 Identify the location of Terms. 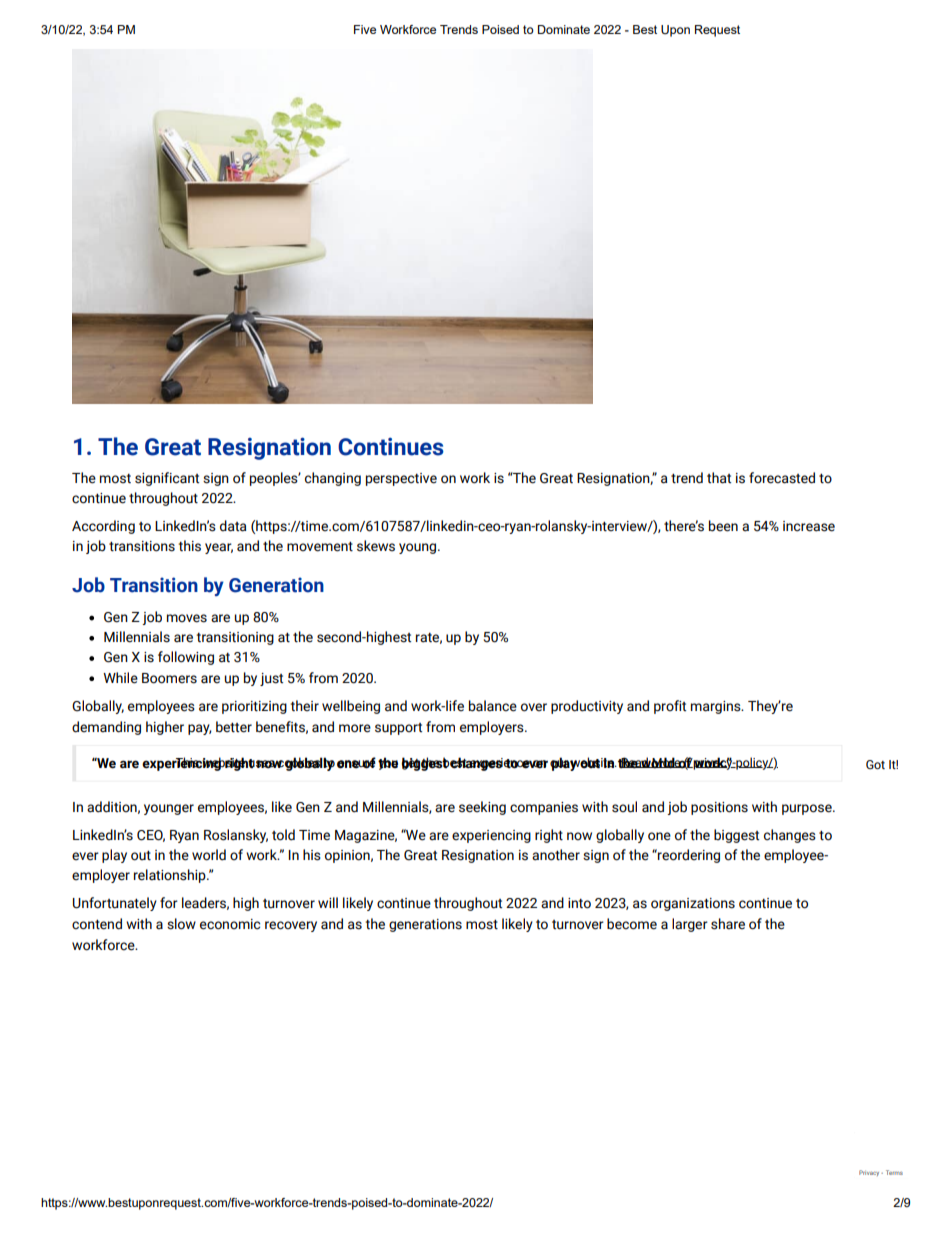
(894, 1172).
